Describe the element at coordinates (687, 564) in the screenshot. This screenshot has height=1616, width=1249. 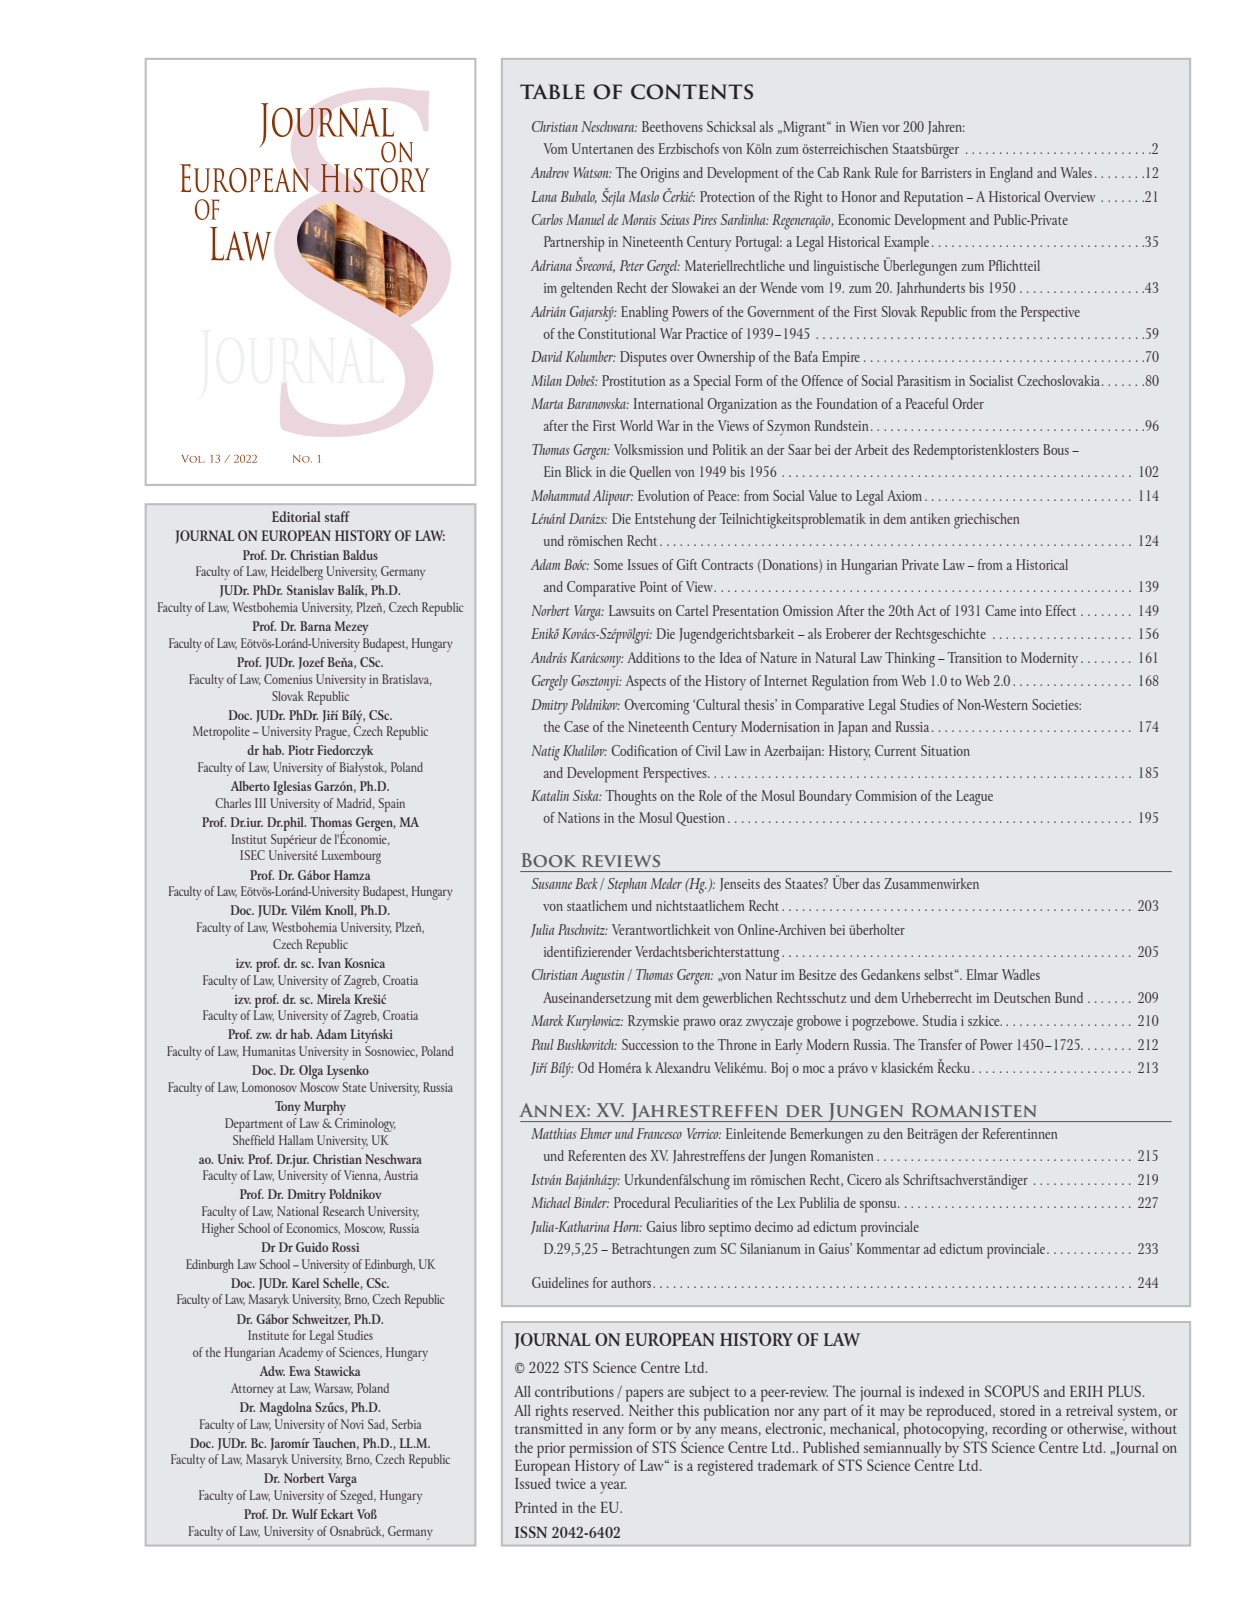
I see `Gift` at that location.
